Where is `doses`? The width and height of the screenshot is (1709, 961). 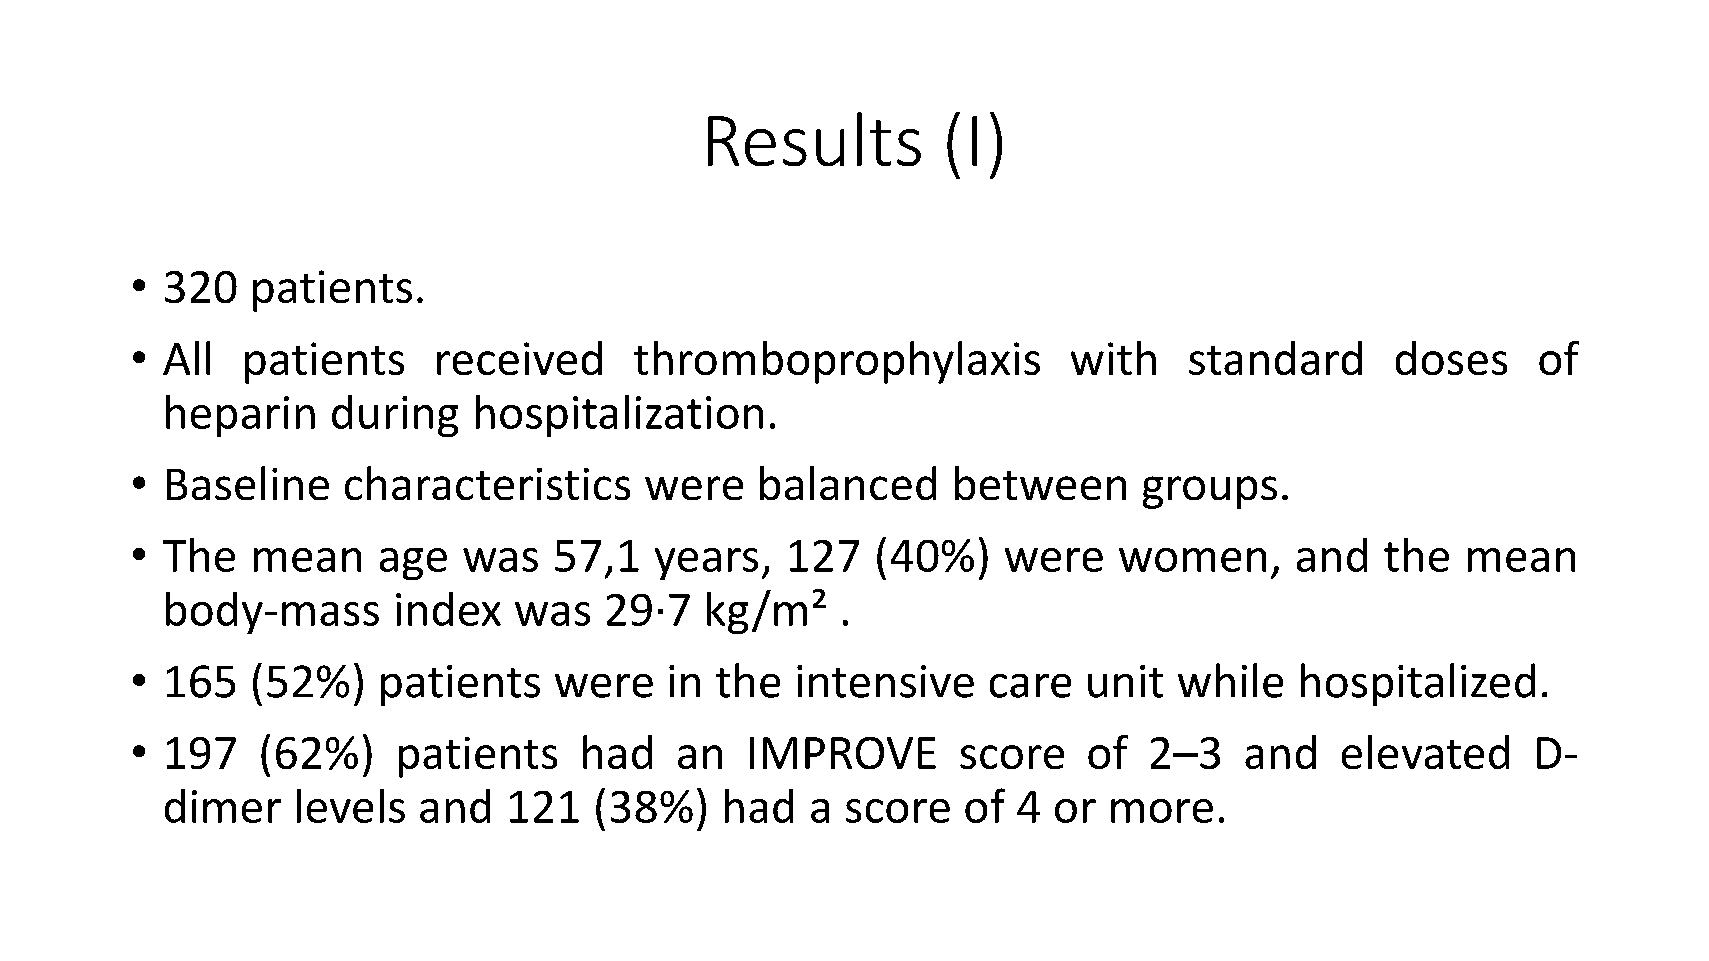
doses is located at coordinates (1451, 358).
